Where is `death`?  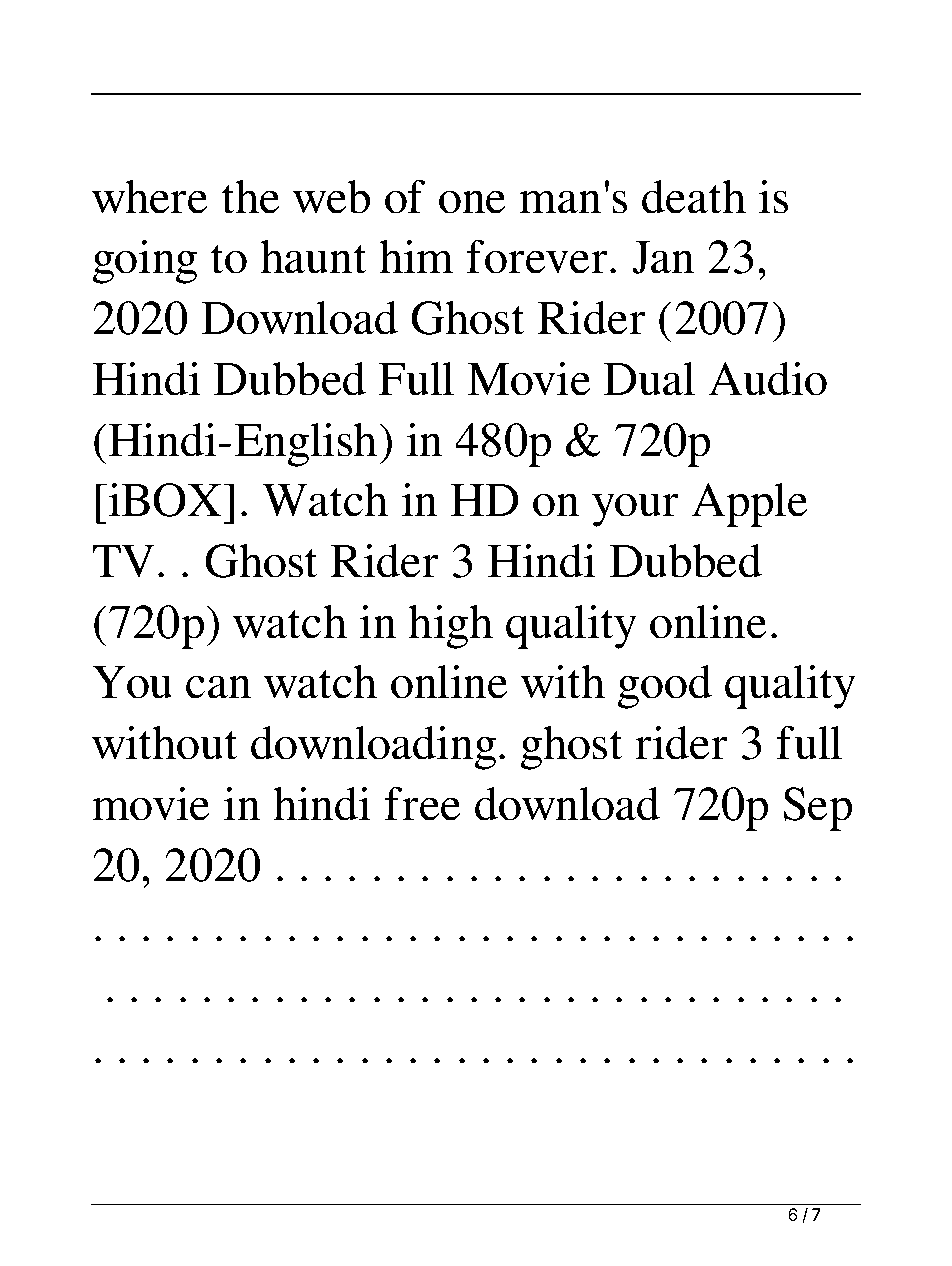 death is located at coordinates (694, 197).
